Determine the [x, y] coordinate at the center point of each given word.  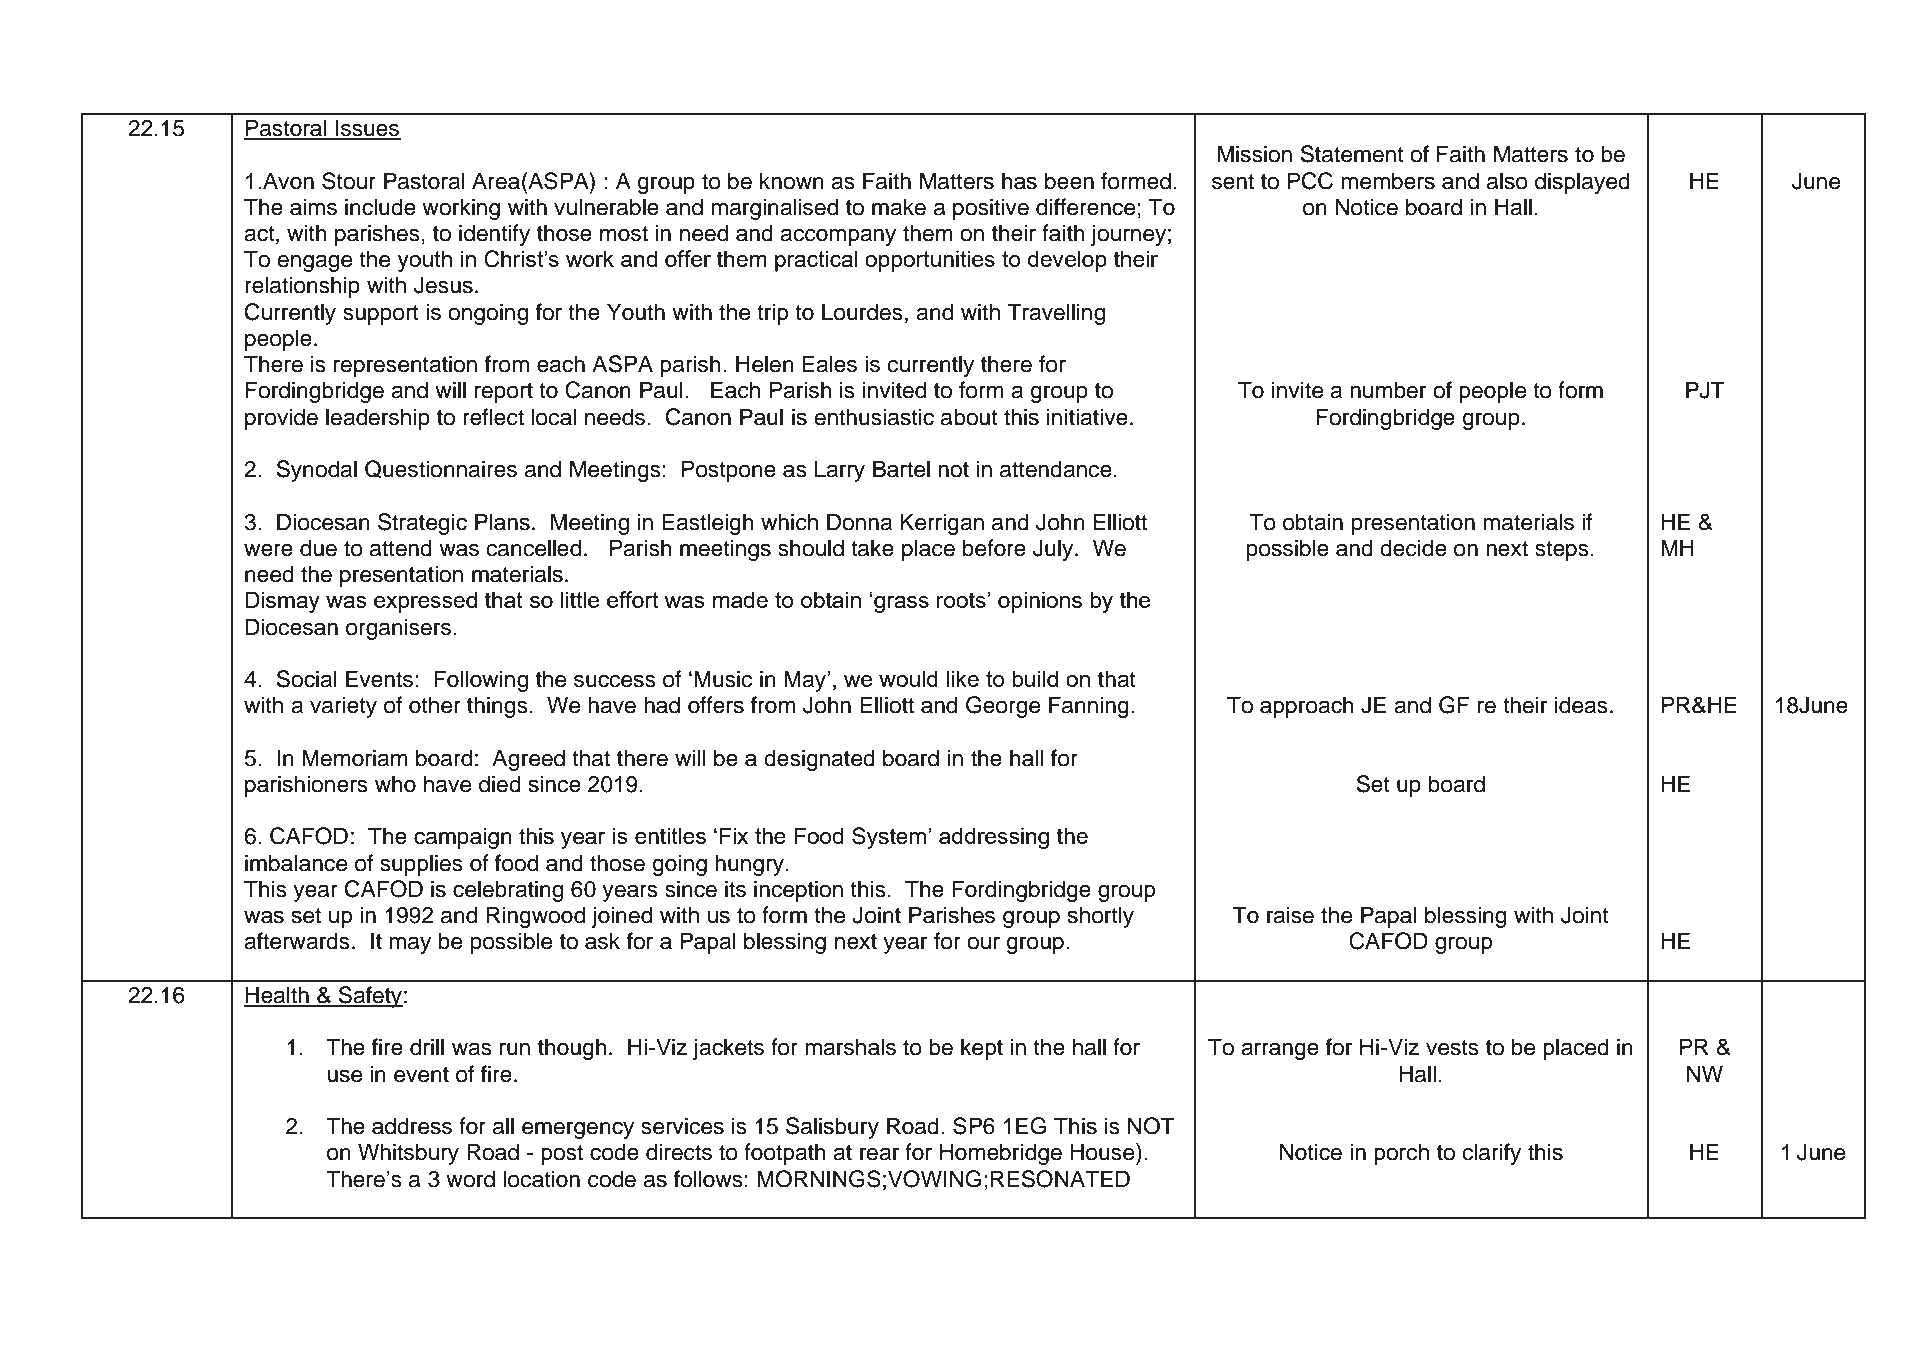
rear [879, 1154]
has [1019, 181]
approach [1307, 707]
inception [798, 891]
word [470, 1179]
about [969, 417]
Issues [367, 129]
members [1388, 181]
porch [1401, 1154]
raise [1290, 915]
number [1388, 390]
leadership [378, 419]
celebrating [508, 891]
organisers [398, 629]
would [908, 678]
